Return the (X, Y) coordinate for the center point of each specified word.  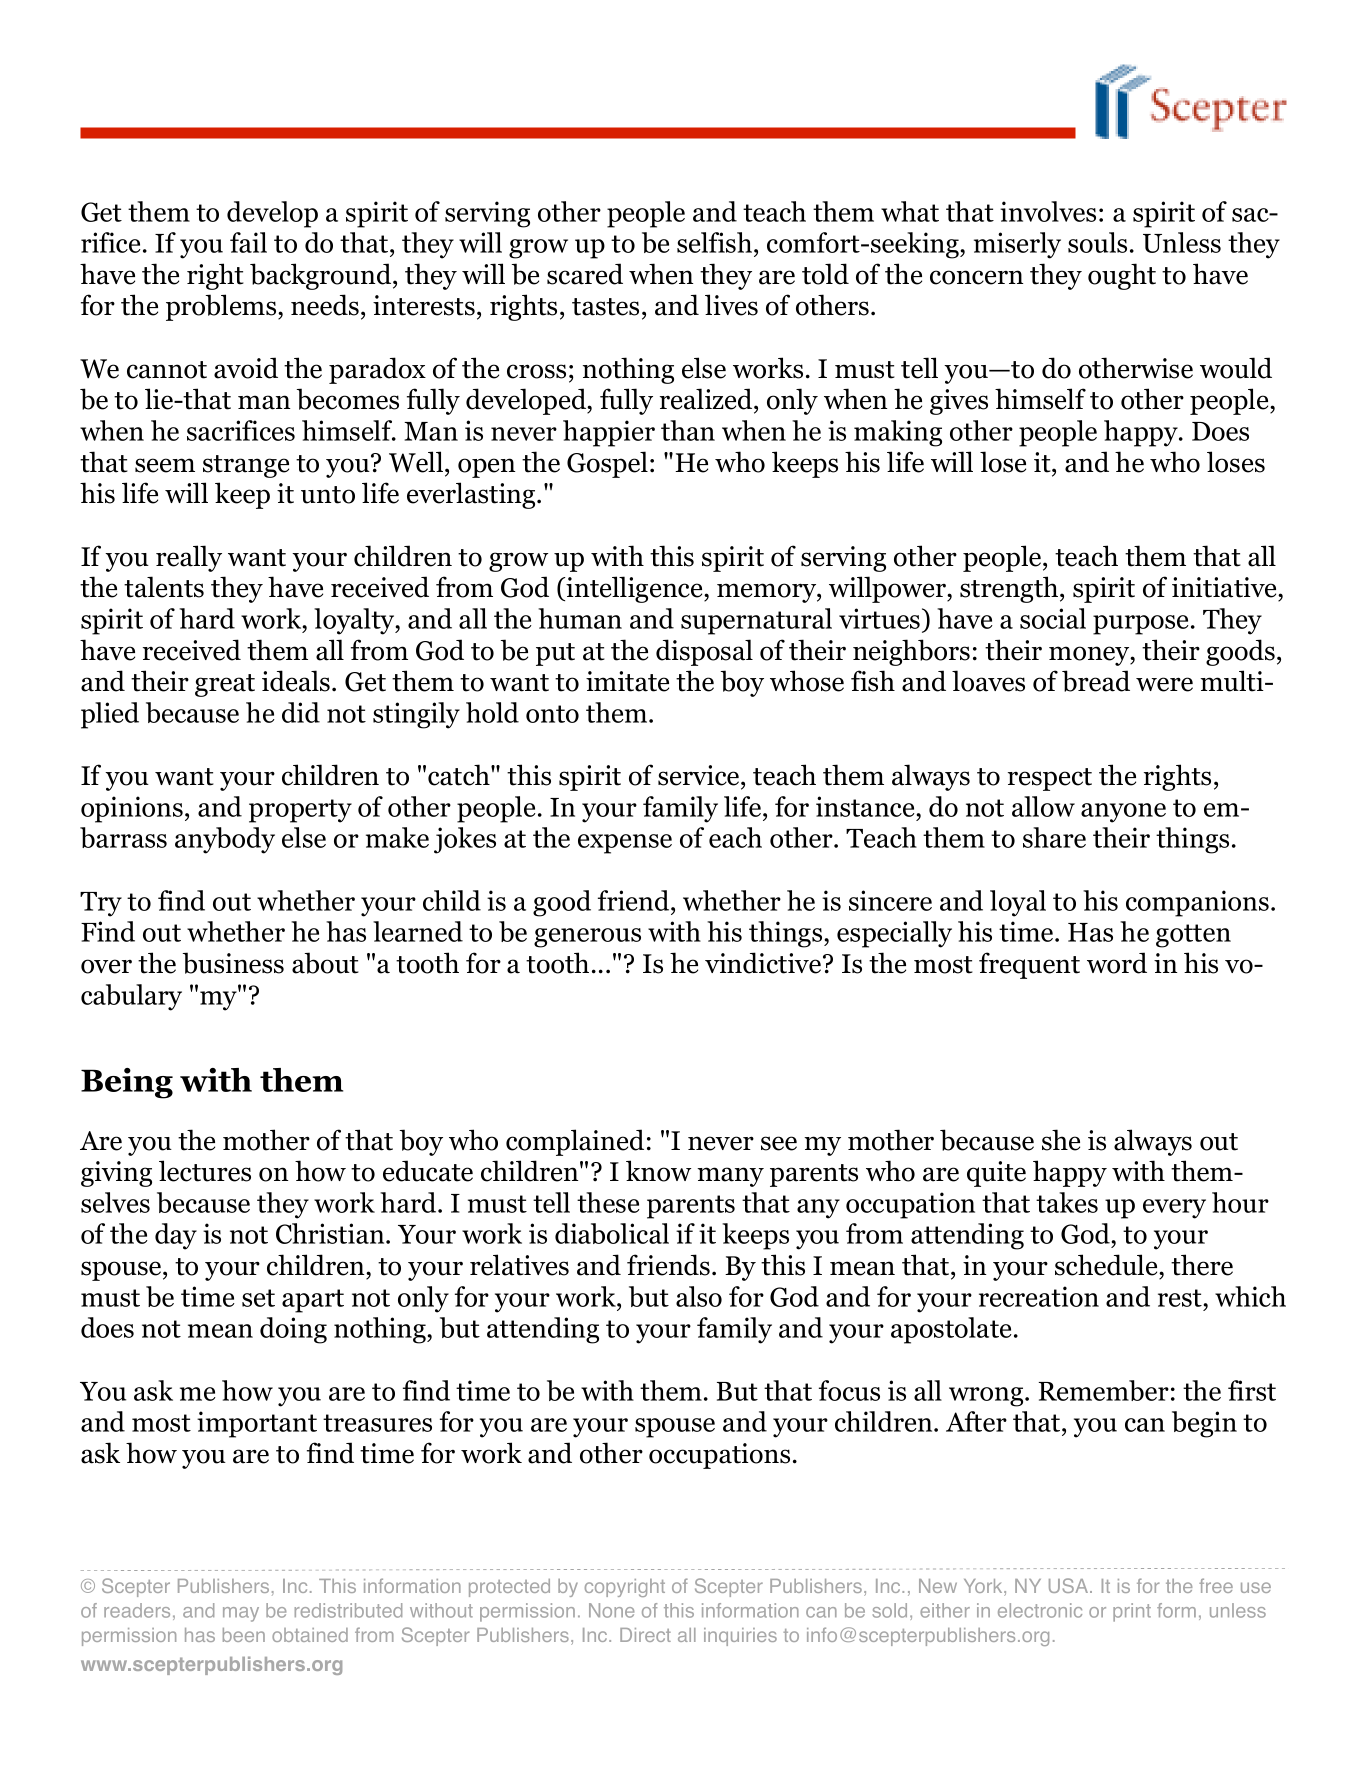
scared (585, 274)
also (699, 1296)
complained (575, 1142)
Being (127, 1083)
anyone (1123, 813)
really (189, 558)
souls (1097, 242)
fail (248, 242)
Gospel (607, 464)
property (300, 811)
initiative (1225, 587)
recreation (1039, 1296)
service (700, 775)
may (241, 1614)
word (1117, 963)
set (258, 1298)
